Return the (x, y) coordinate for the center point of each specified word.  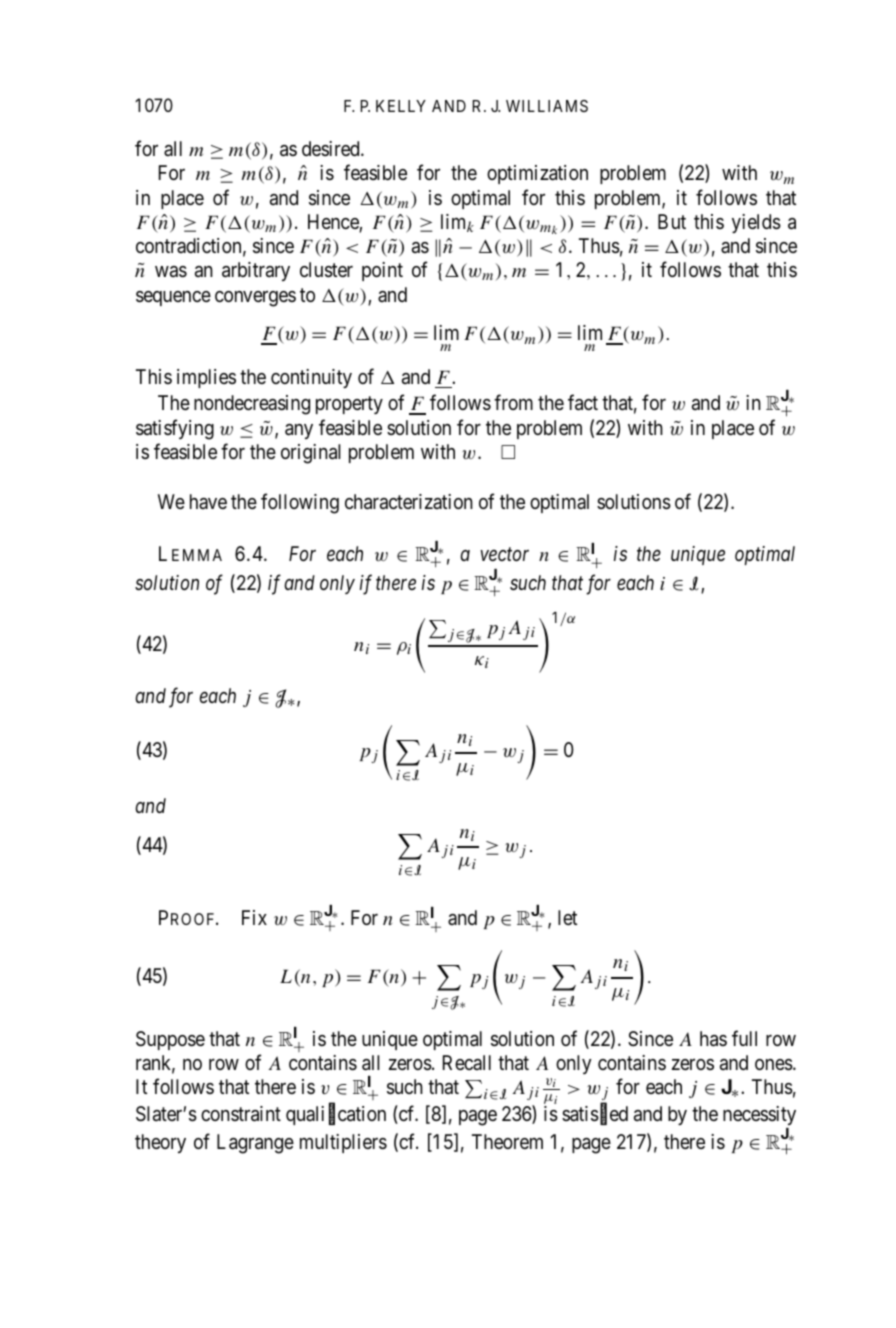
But (672, 221)
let (567, 917)
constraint (241, 1114)
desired (332, 148)
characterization (409, 502)
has (713, 1039)
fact (583, 403)
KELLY (401, 106)
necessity (759, 1115)
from (513, 402)
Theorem (507, 1141)
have (208, 501)
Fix (254, 917)
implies (206, 378)
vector (504, 555)
